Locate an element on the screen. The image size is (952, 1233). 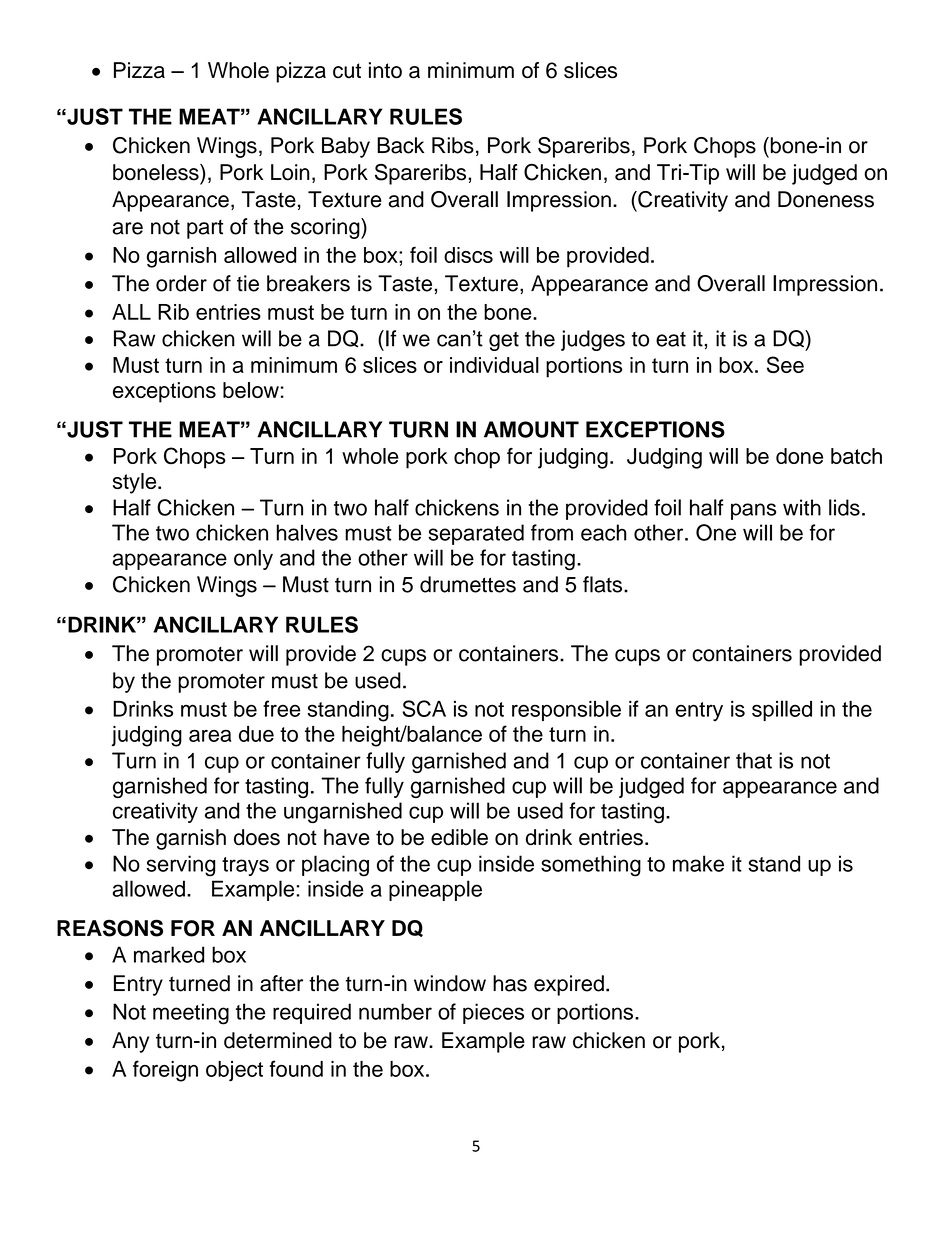
discs is located at coordinates (468, 255).
